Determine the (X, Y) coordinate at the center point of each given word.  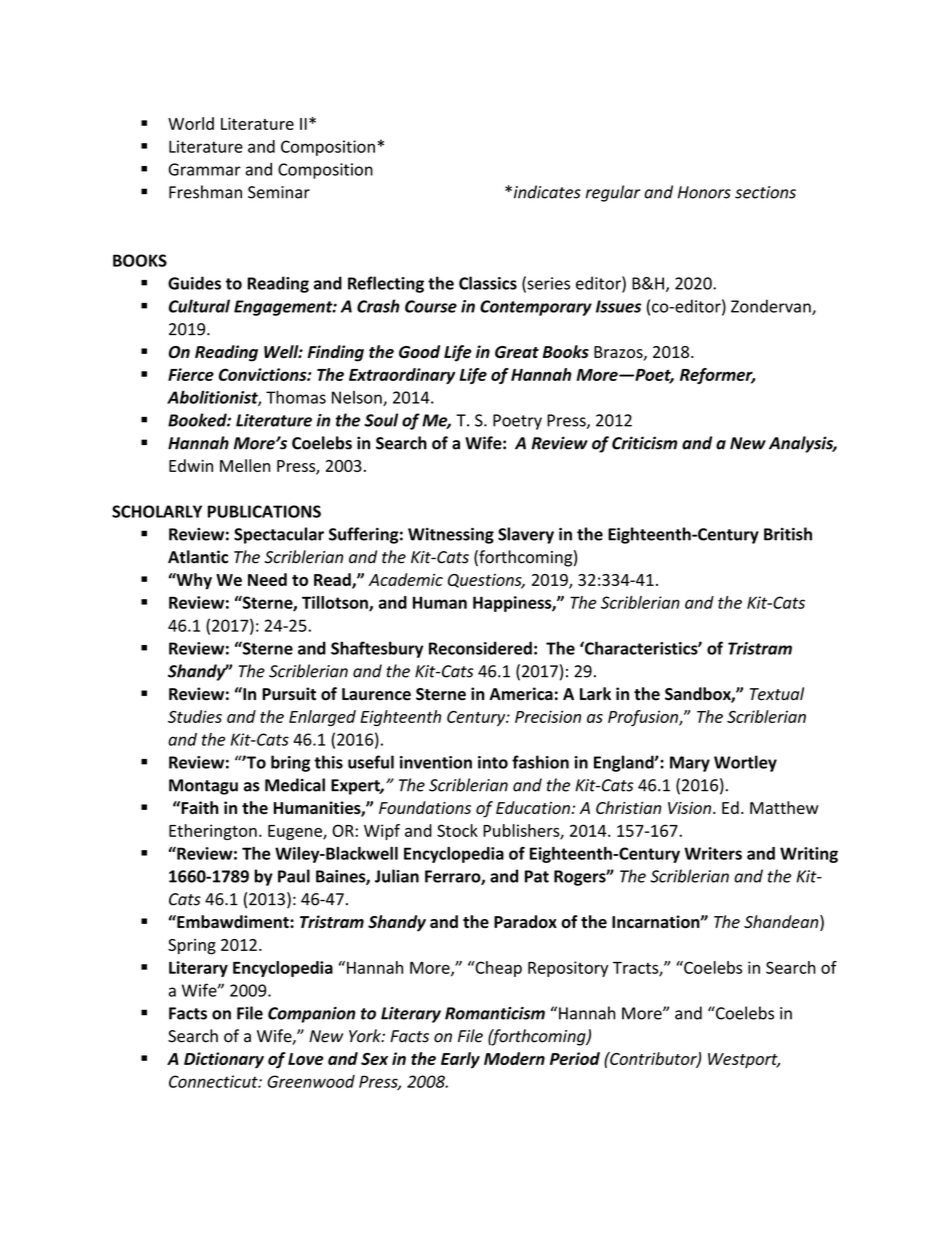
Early (460, 1060)
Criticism (644, 443)
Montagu (203, 787)
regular (613, 193)
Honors (704, 192)
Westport (744, 1060)
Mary (690, 764)
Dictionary (224, 1060)
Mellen (245, 465)
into (493, 762)
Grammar (205, 169)
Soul (381, 420)
